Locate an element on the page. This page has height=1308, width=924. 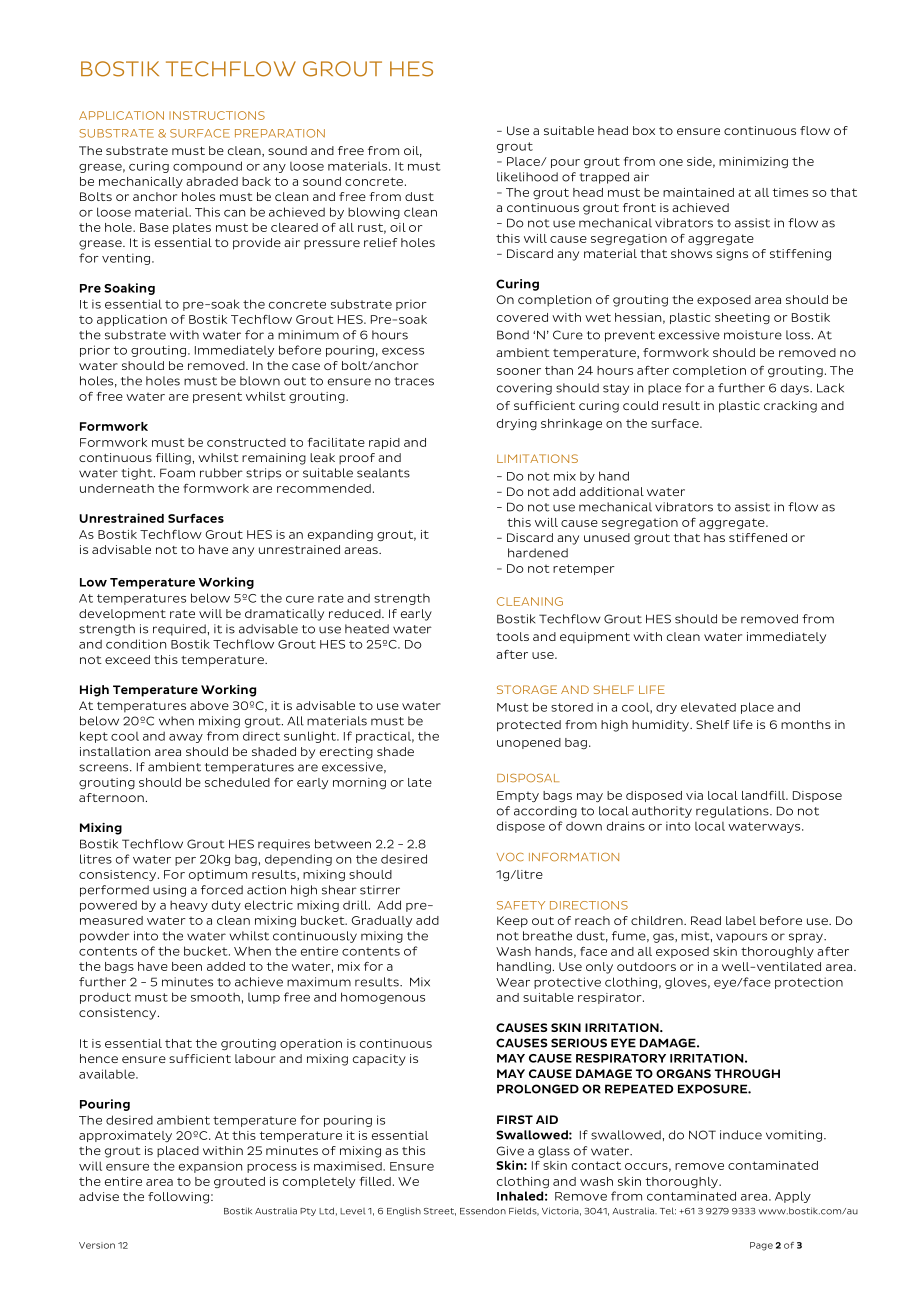
minimizing is located at coordinates (753, 162).
